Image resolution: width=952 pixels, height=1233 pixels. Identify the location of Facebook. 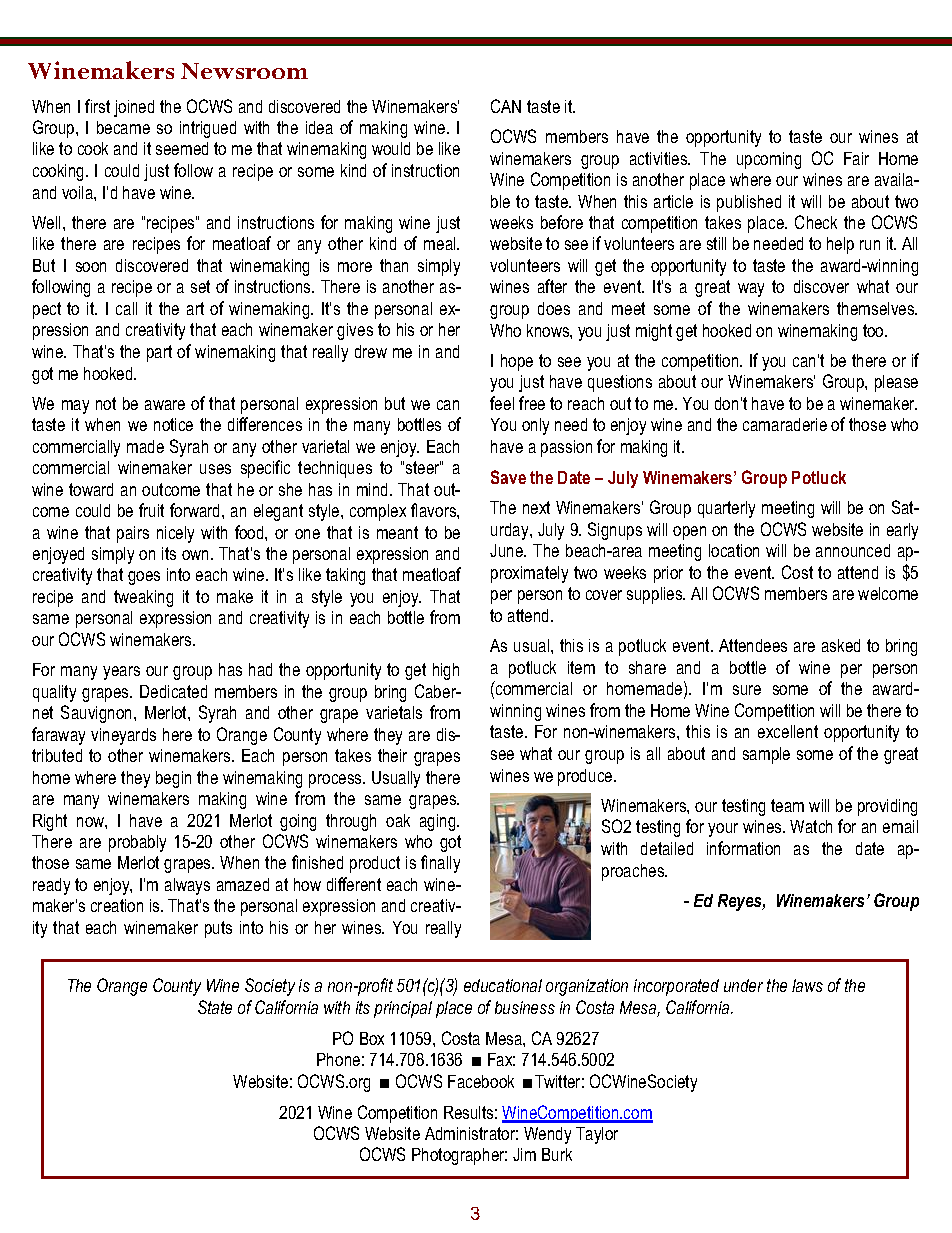
(481, 1081).
